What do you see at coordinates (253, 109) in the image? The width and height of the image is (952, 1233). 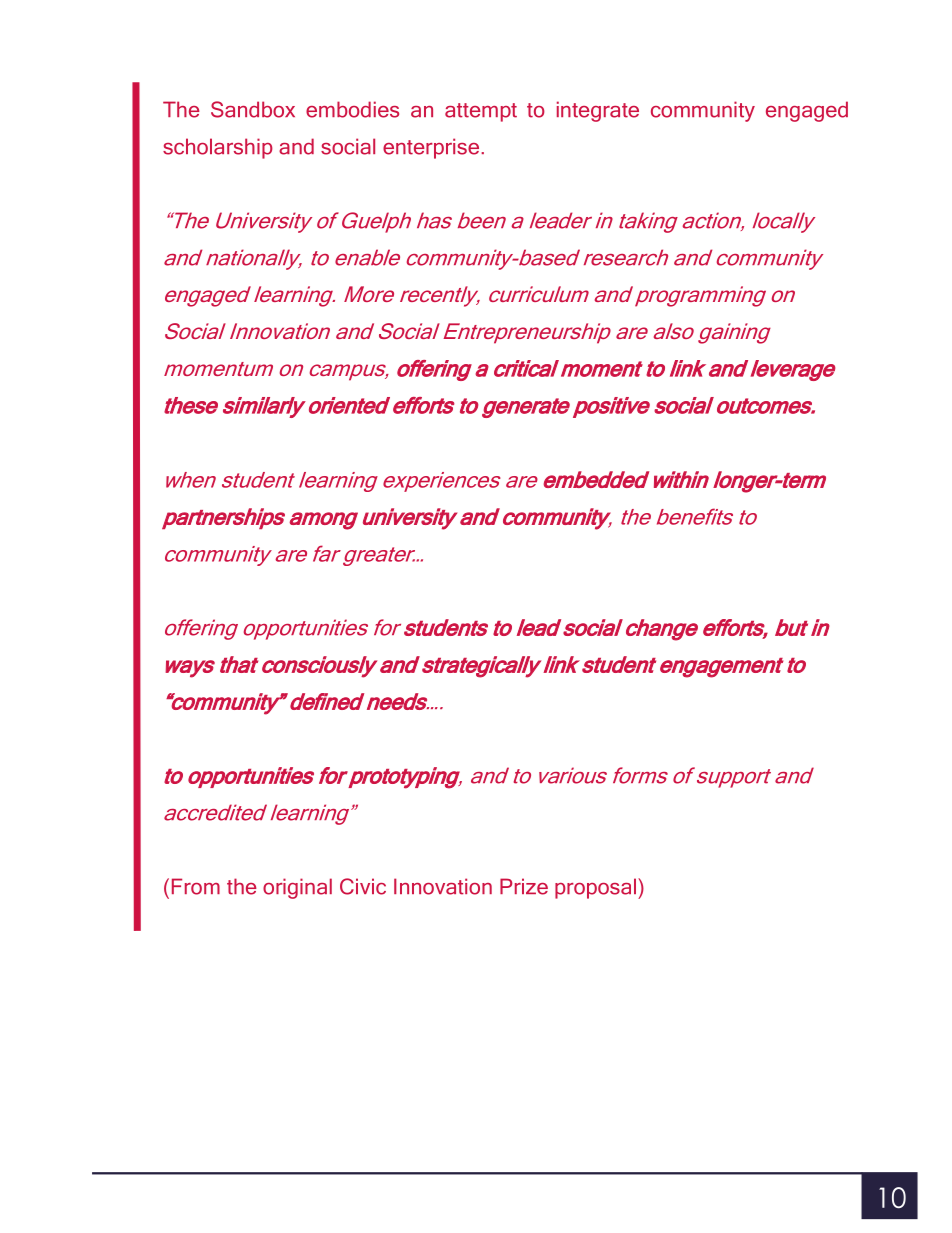 I see `Sandbox` at bounding box center [253, 109].
